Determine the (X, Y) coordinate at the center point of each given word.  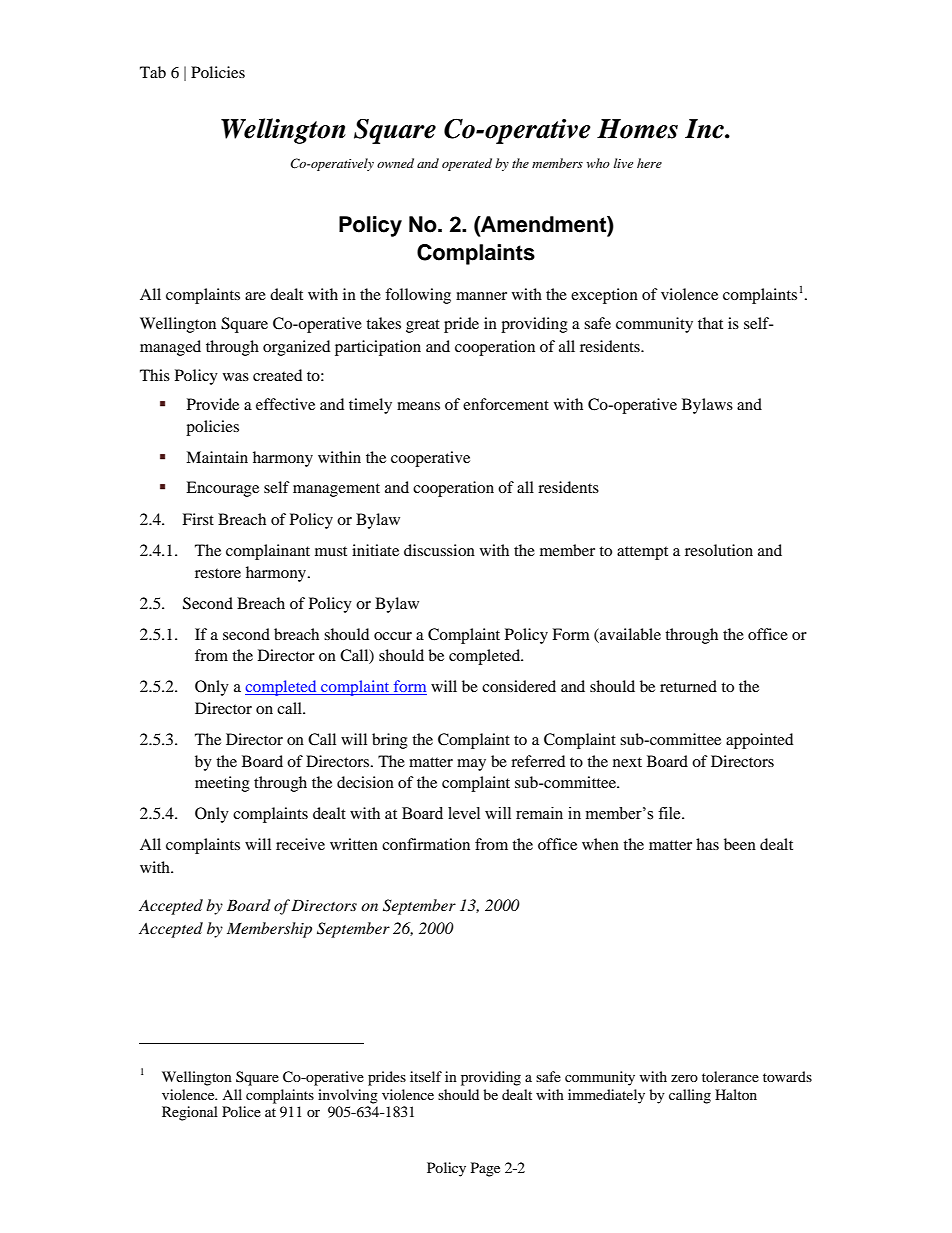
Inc (705, 129)
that (710, 323)
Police (241, 1111)
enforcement (506, 404)
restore (218, 573)
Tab (153, 72)
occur (393, 636)
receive (300, 844)
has (707, 844)
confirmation (426, 844)
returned (688, 686)
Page (485, 1169)
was (236, 377)
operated (467, 164)
